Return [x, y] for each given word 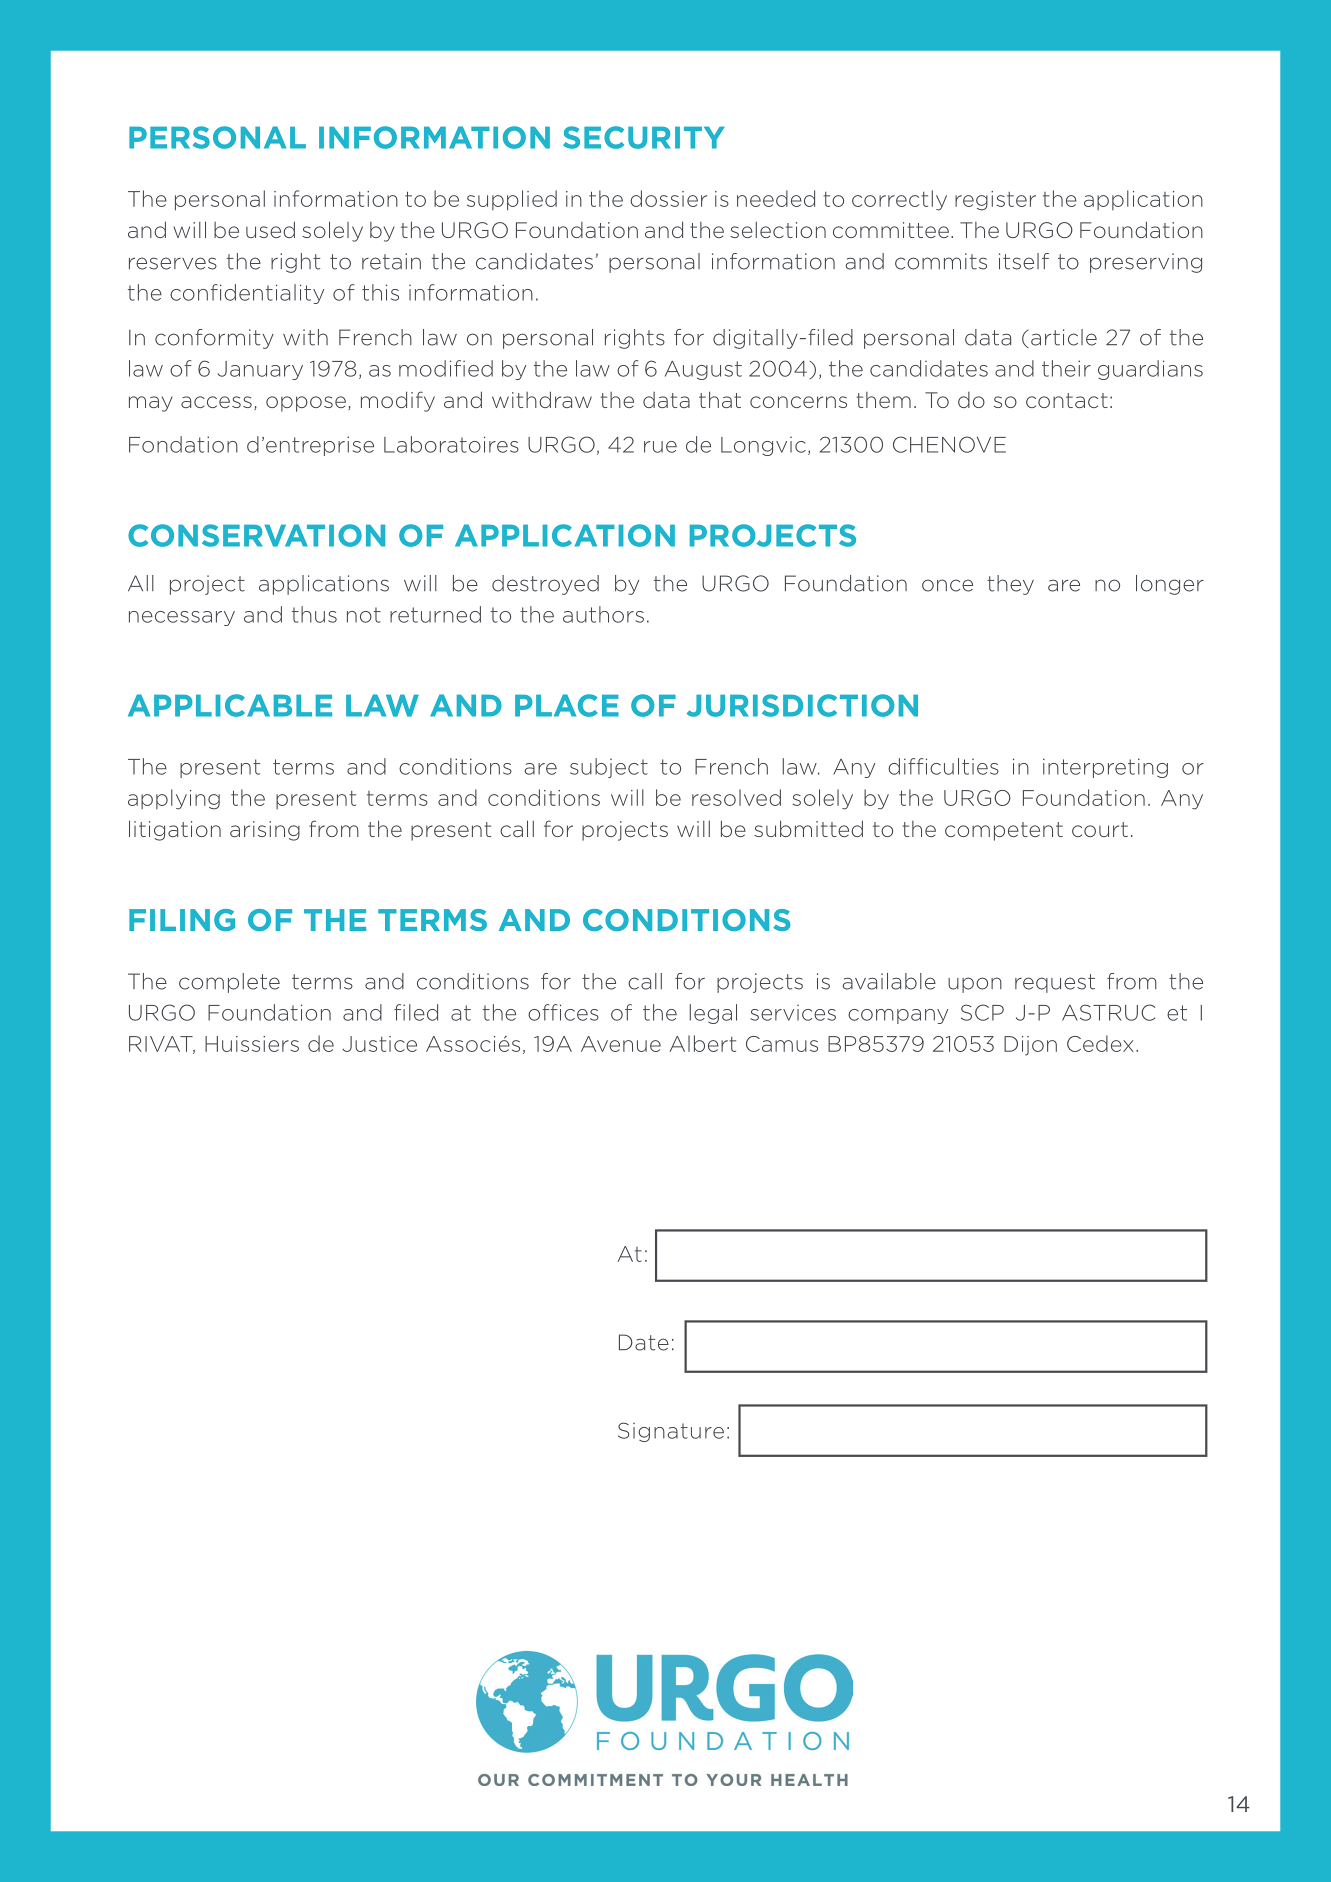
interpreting [1105, 768]
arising [265, 831]
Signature [671, 1432]
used [270, 229]
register [995, 201]
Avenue [621, 1044]
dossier [668, 198]
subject [609, 768]
